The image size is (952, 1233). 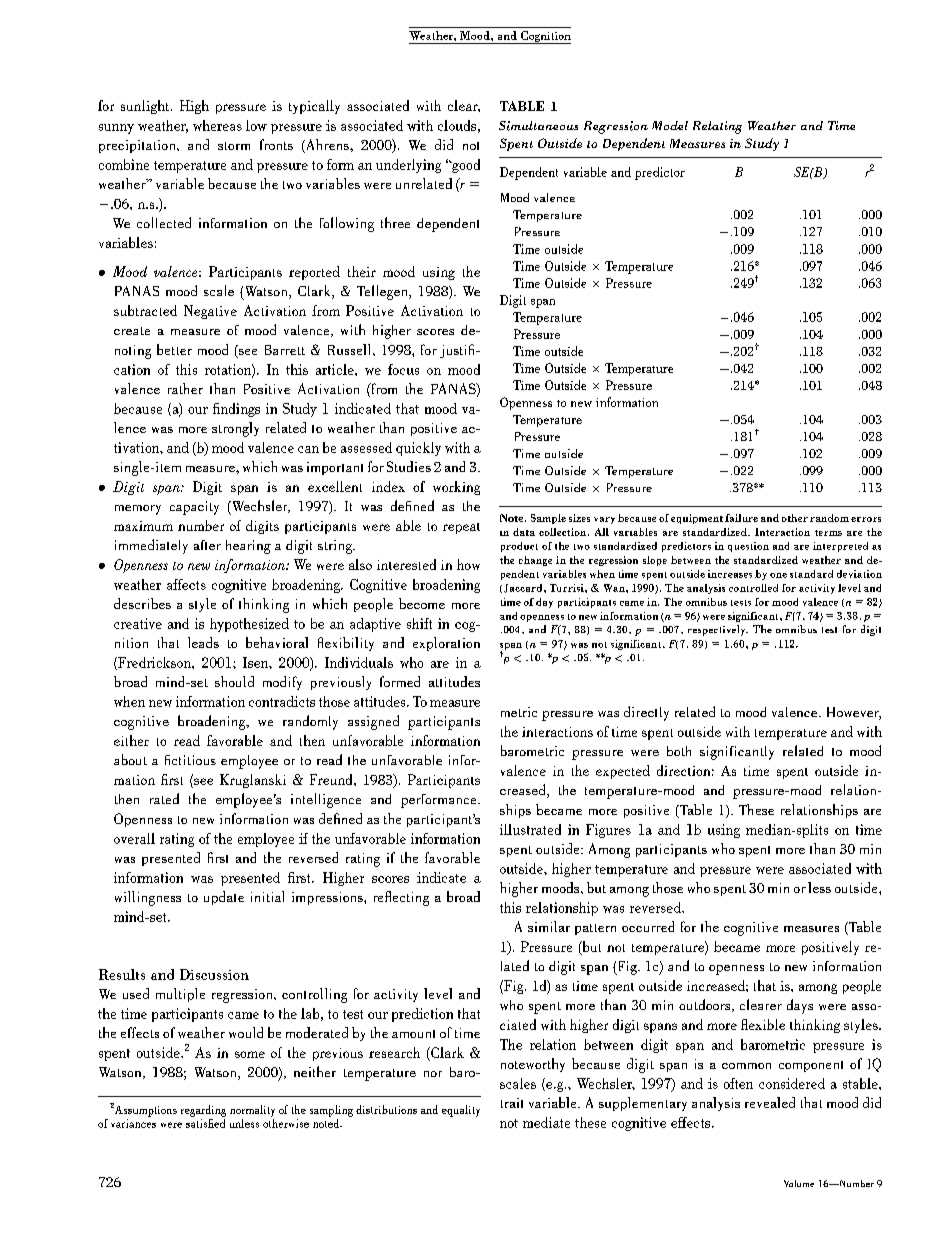 What do you see at coordinates (799, 1183) in the screenshot?
I see `Volume` at bounding box center [799, 1183].
